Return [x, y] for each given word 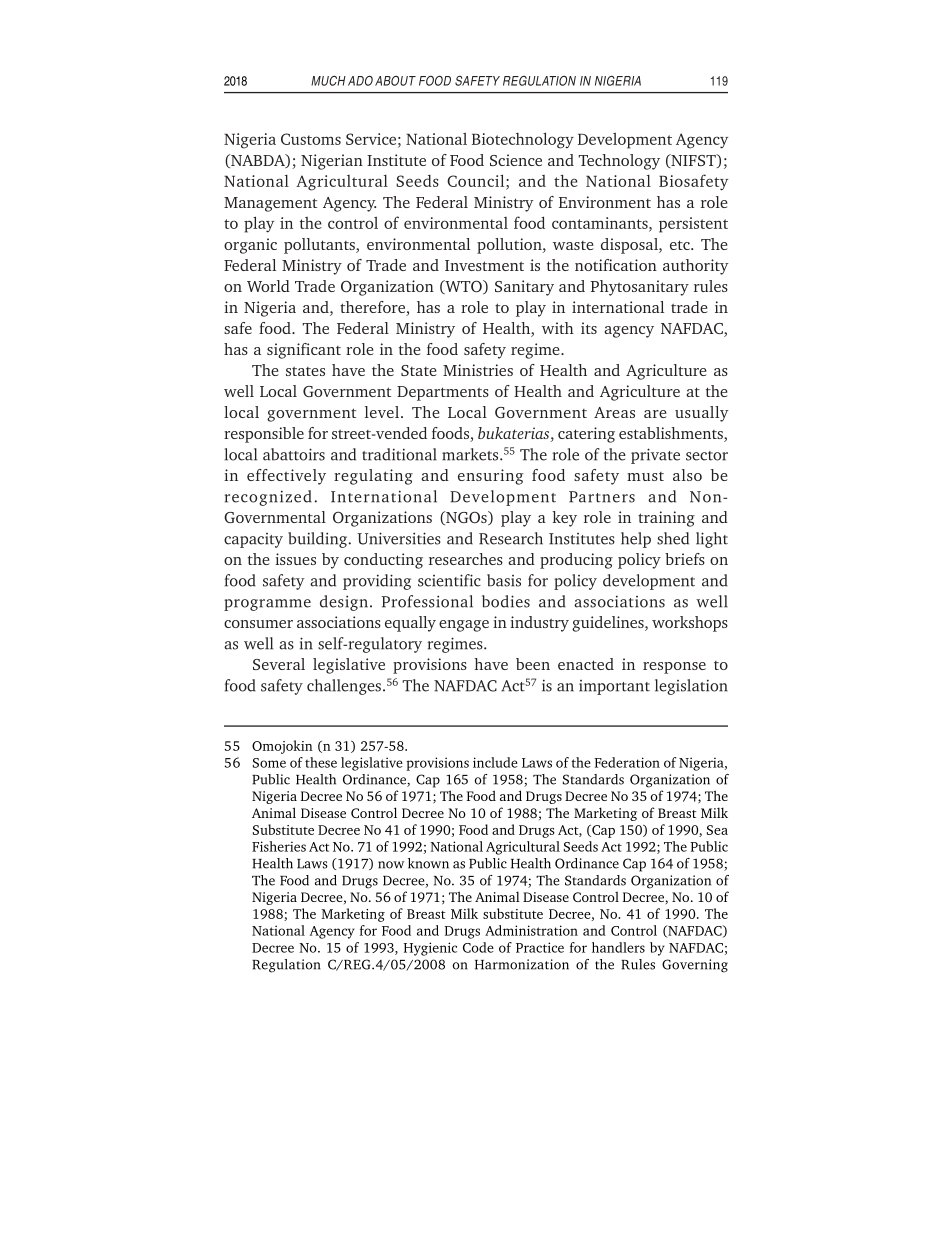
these [321, 762]
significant [304, 351]
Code [478, 947]
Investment [484, 265]
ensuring [490, 477]
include [495, 762]
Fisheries [279, 846]
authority [696, 267]
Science [516, 160]
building [319, 540]
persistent [693, 225]
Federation [627, 762]
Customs [311, 139]
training [666, 519]
